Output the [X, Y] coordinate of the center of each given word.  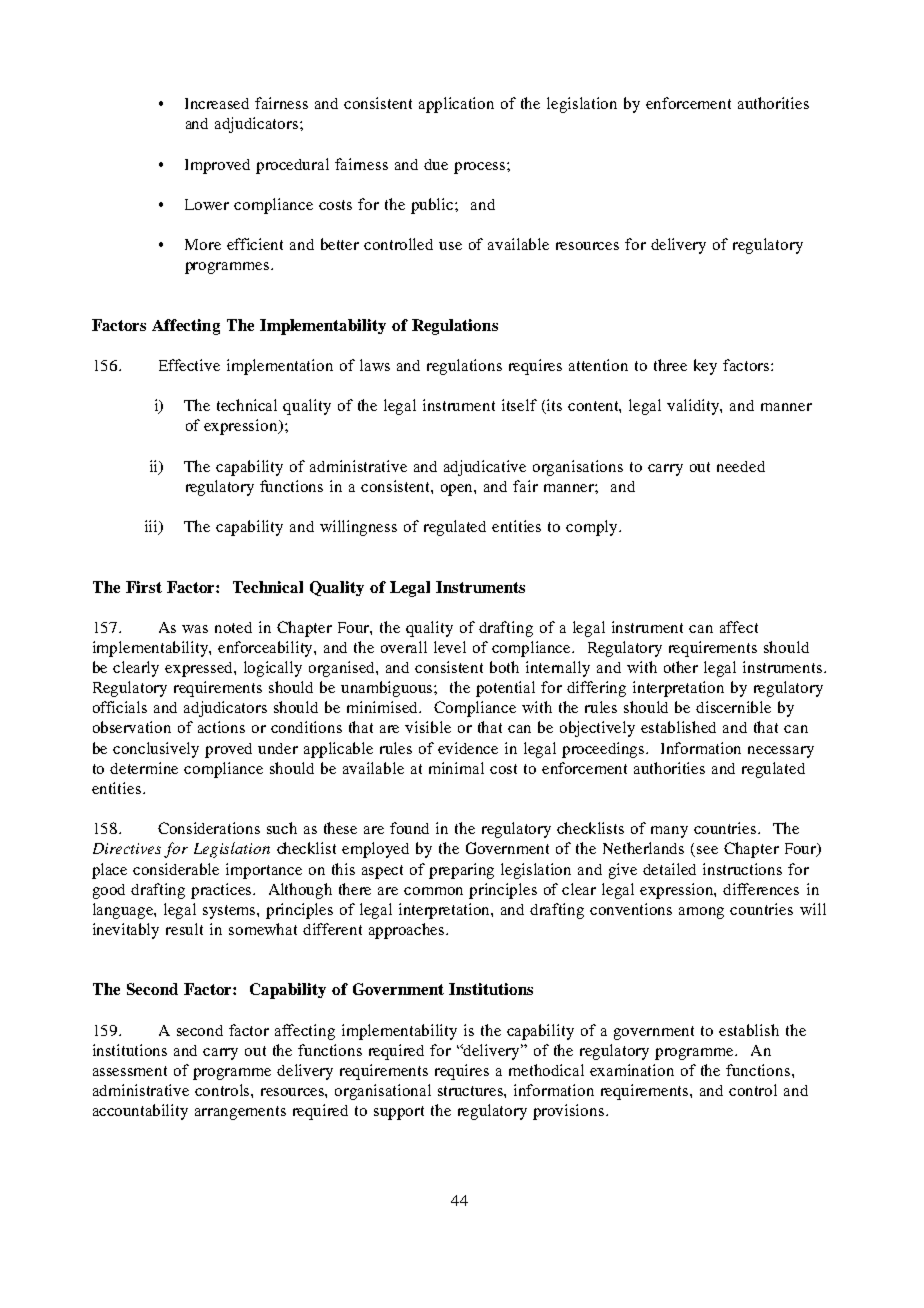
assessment [130, 1071]
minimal [456, 768]
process [481, 168]
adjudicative [485, 468]
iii [153, 527]
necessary [781, 752]
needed [741, 466]
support [399, 1113]
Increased [217, 103]
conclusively [156, 750]
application [456, 105]
